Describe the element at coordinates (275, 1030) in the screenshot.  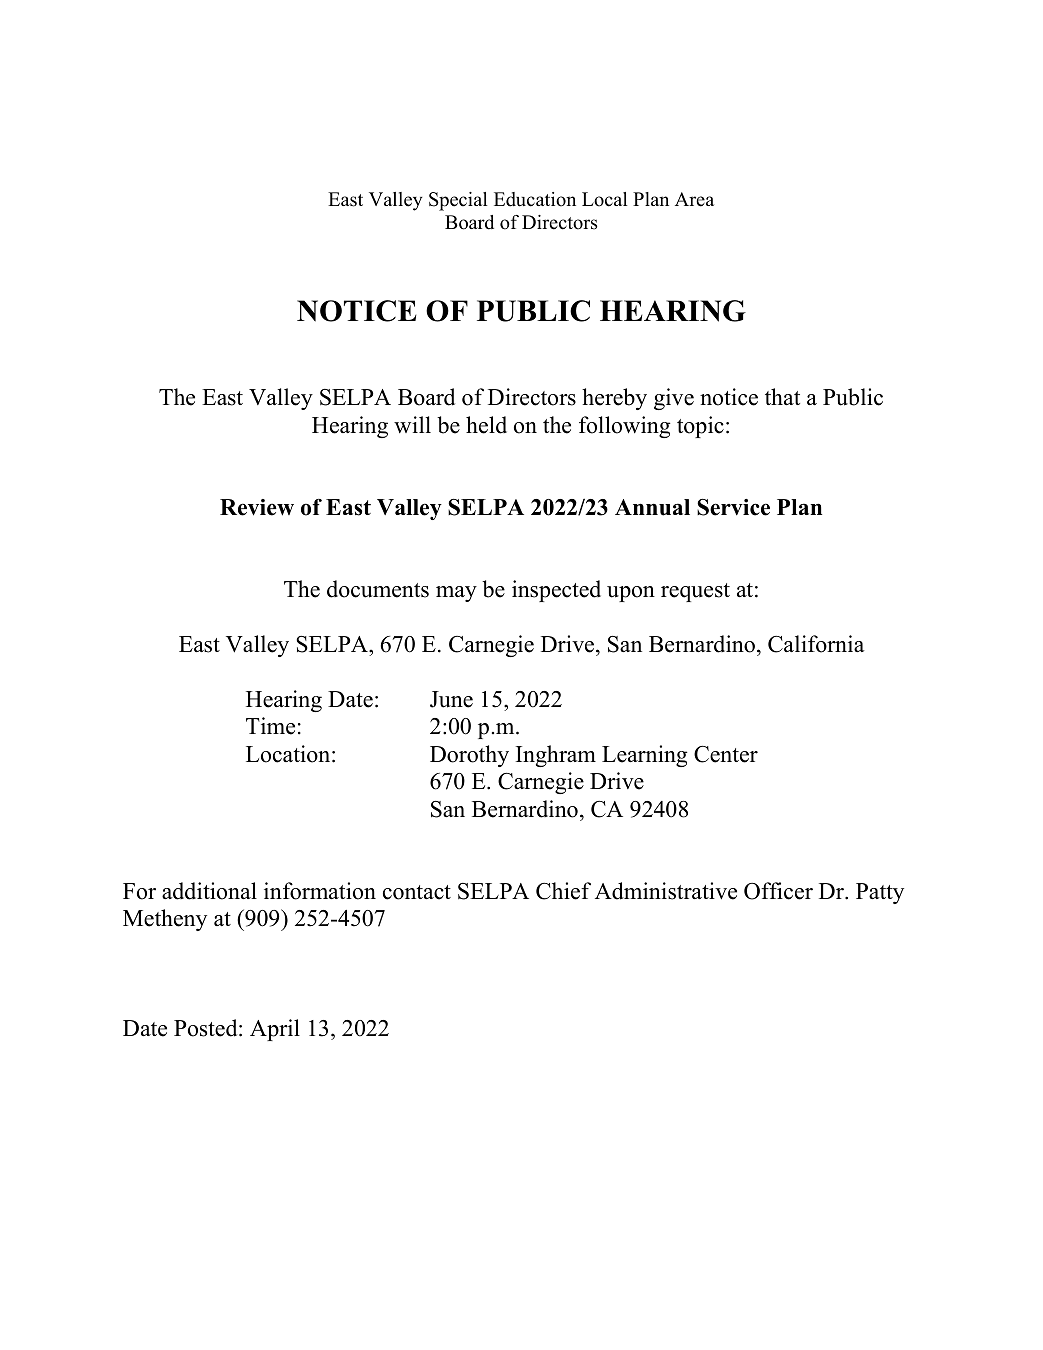
I see `April` at that location.
